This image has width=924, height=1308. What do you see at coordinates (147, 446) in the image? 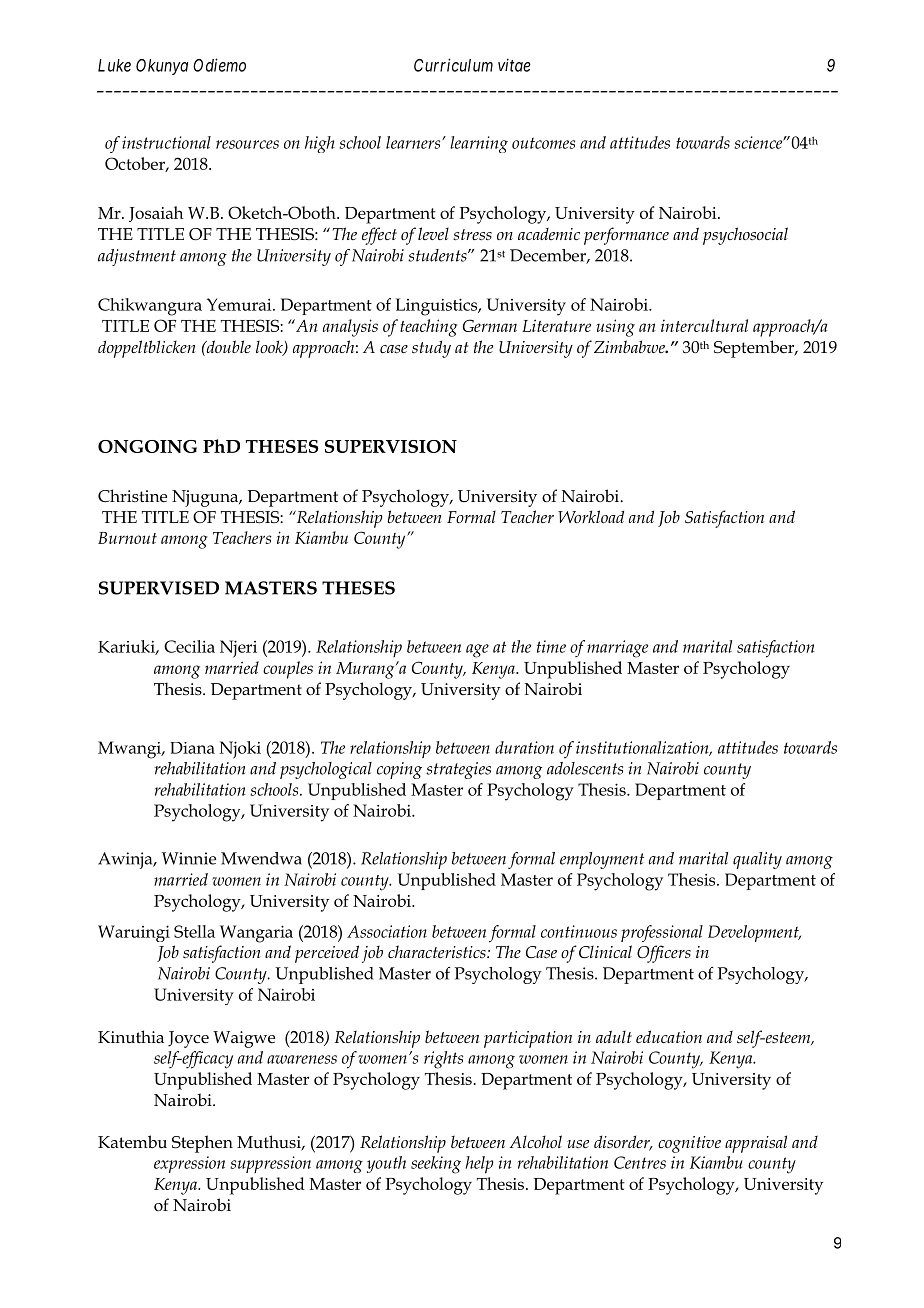
I see `ONGOING` at bounding box center [147, 446].
